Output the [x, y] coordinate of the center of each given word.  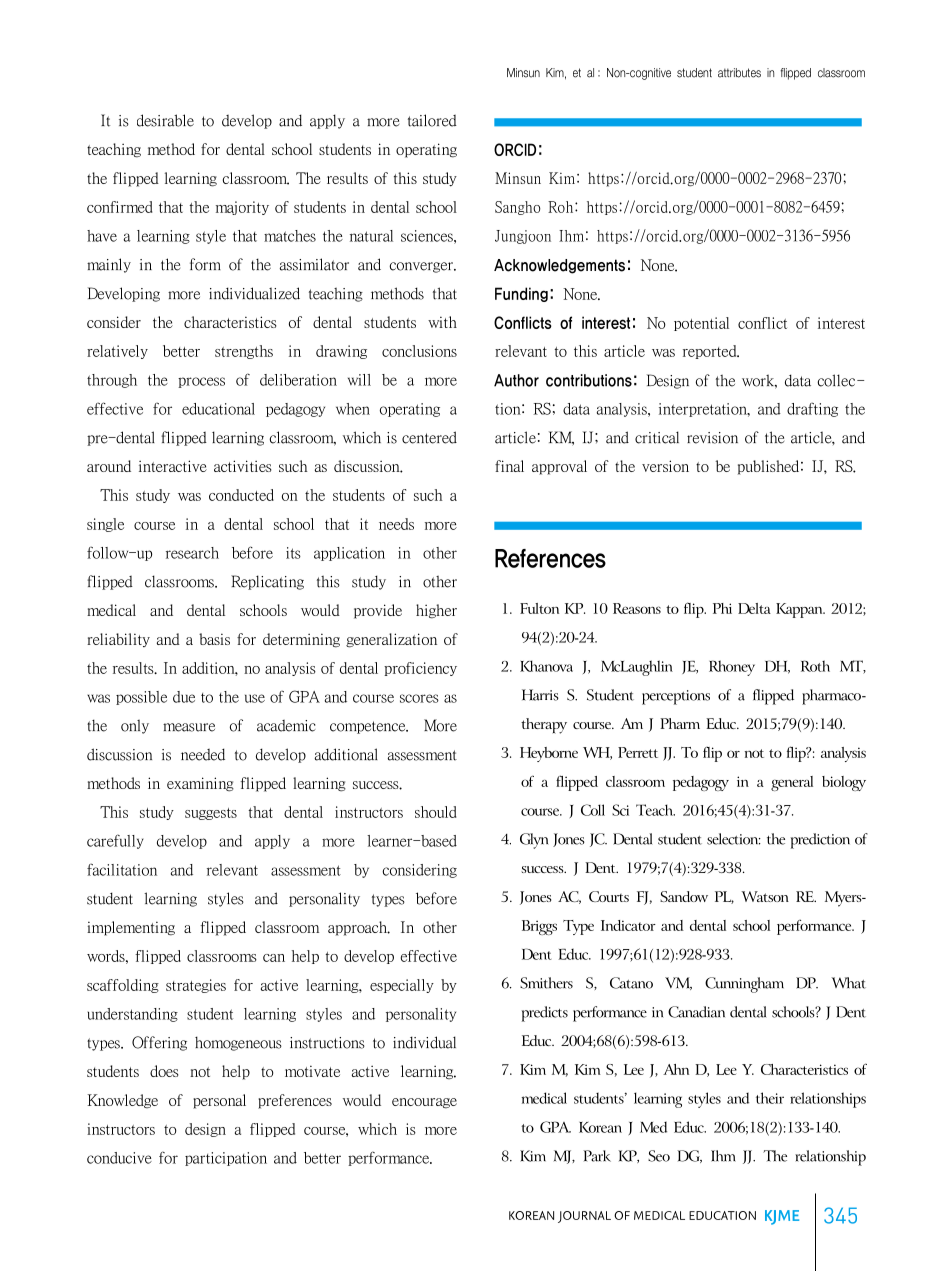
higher [436, 611]
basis [214, 639]
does [164, 1071]
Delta [754, 608]
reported [711, 352]
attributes [739, 73]
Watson [765, 896]
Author [516, 380]
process [201, 382]
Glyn [534, 841]
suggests [211, 814]
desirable [165, 120]
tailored [432, 120]
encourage [424, 1103]
